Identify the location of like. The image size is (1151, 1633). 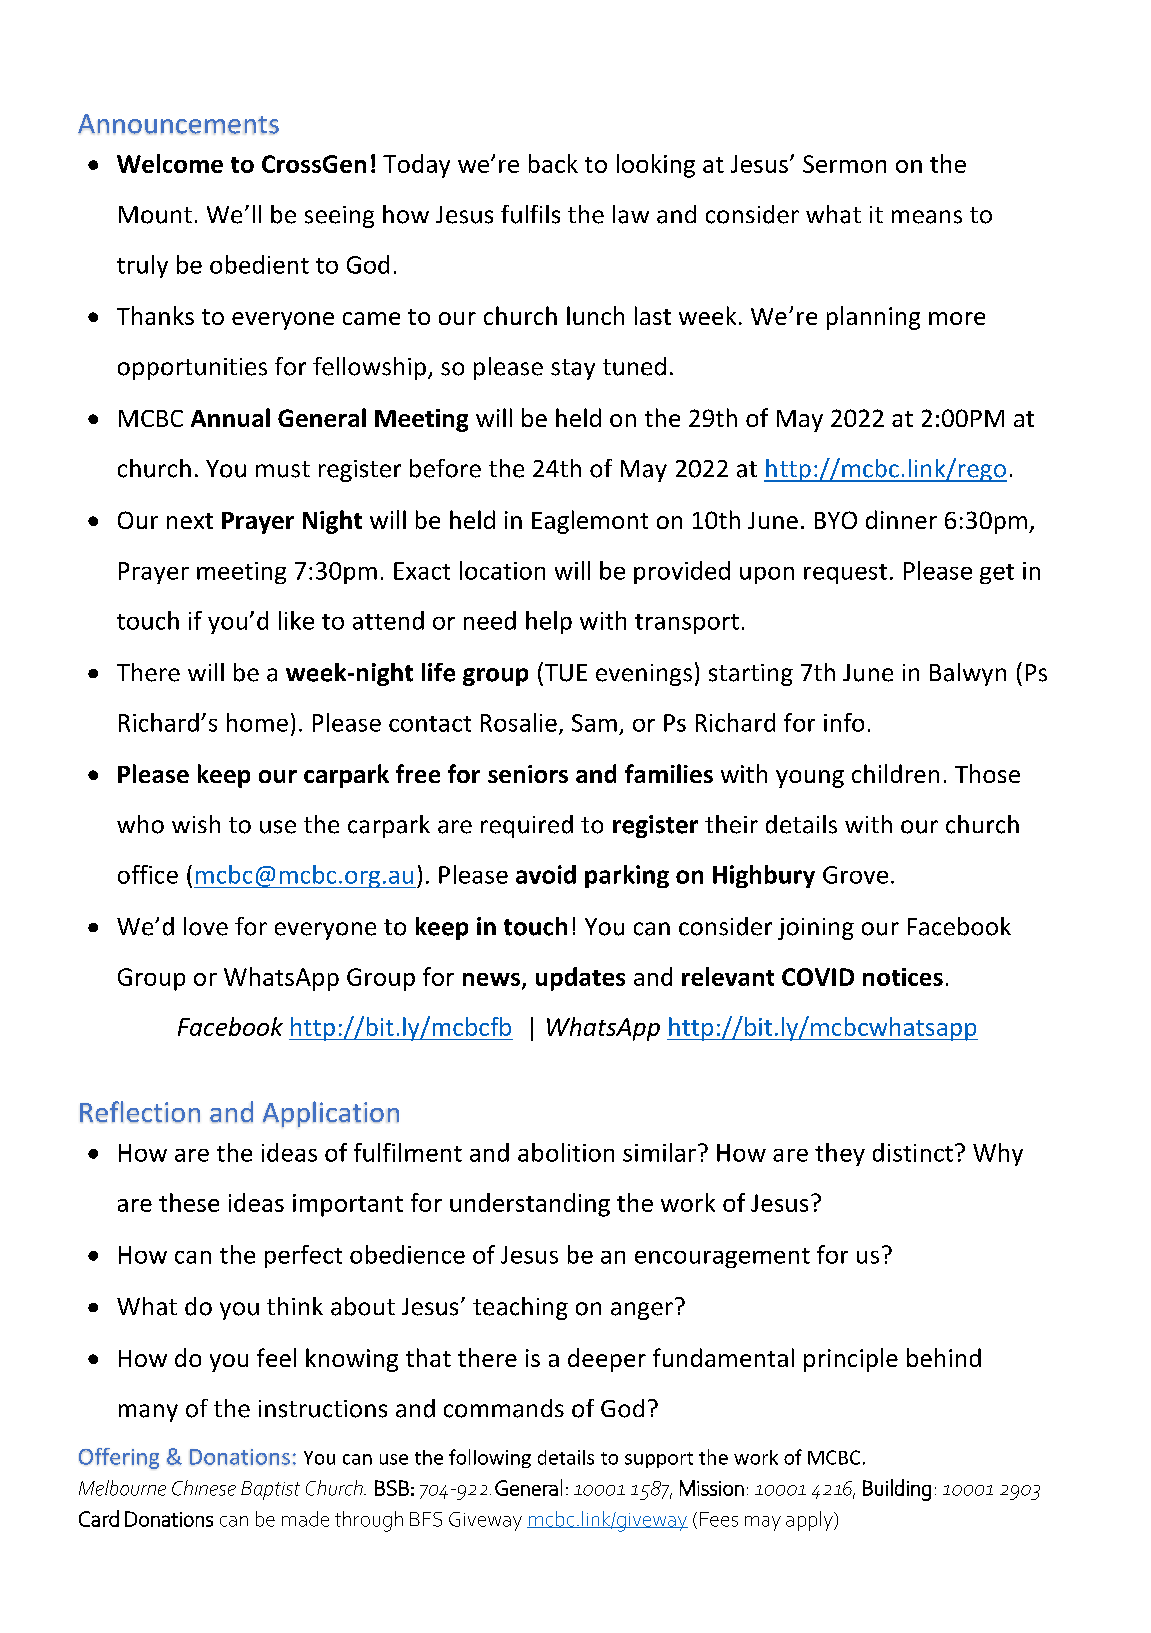
(296, 620).
